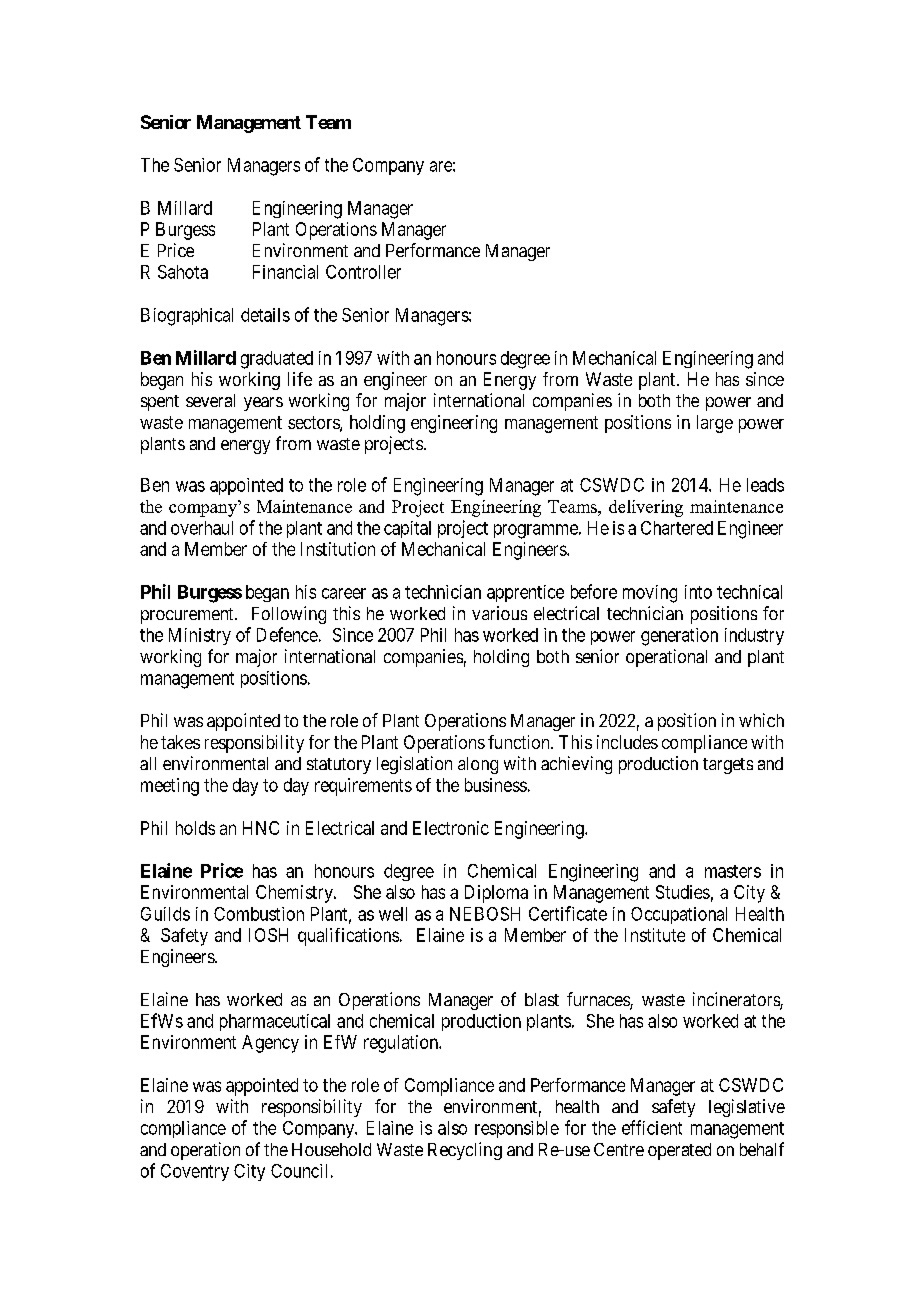  Describe the element at coordinates (715, 424) in the document. I see `large` at that location.
